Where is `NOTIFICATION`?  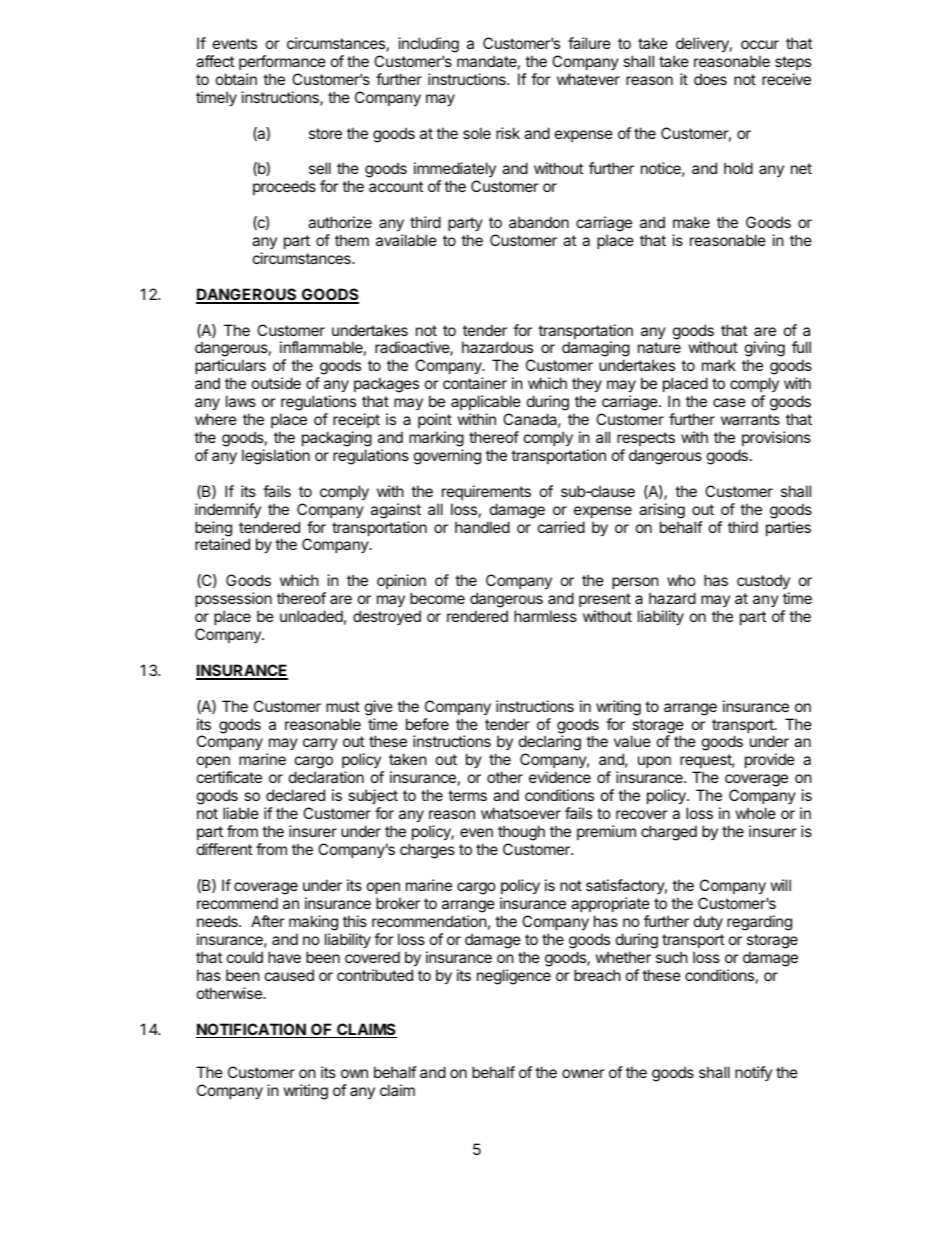 NOTIFICATION is located at coordinates (252, 1030).
